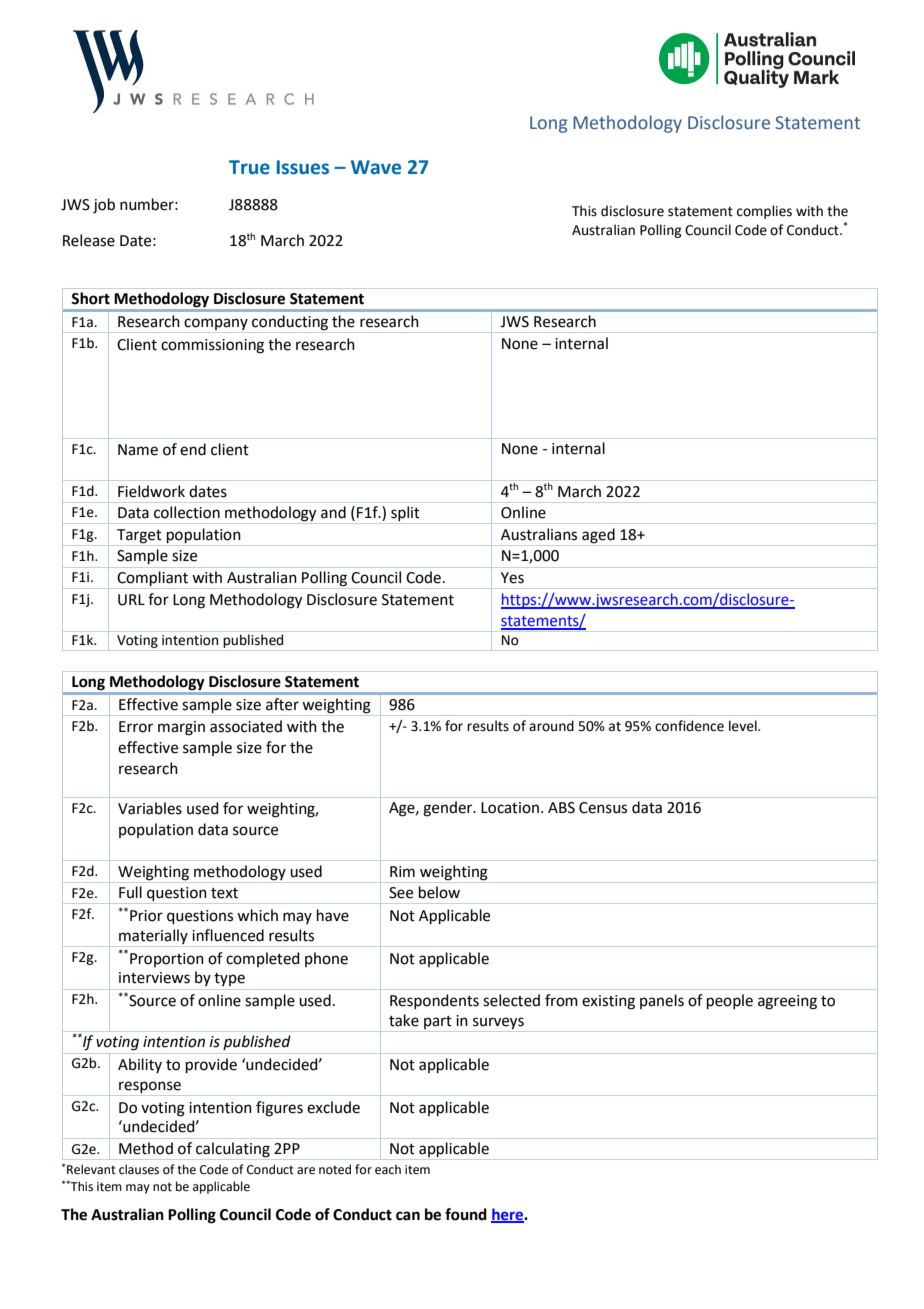 The height and width of the screenshot is (1309, 924). I want to click on job, so click(104, 206).
